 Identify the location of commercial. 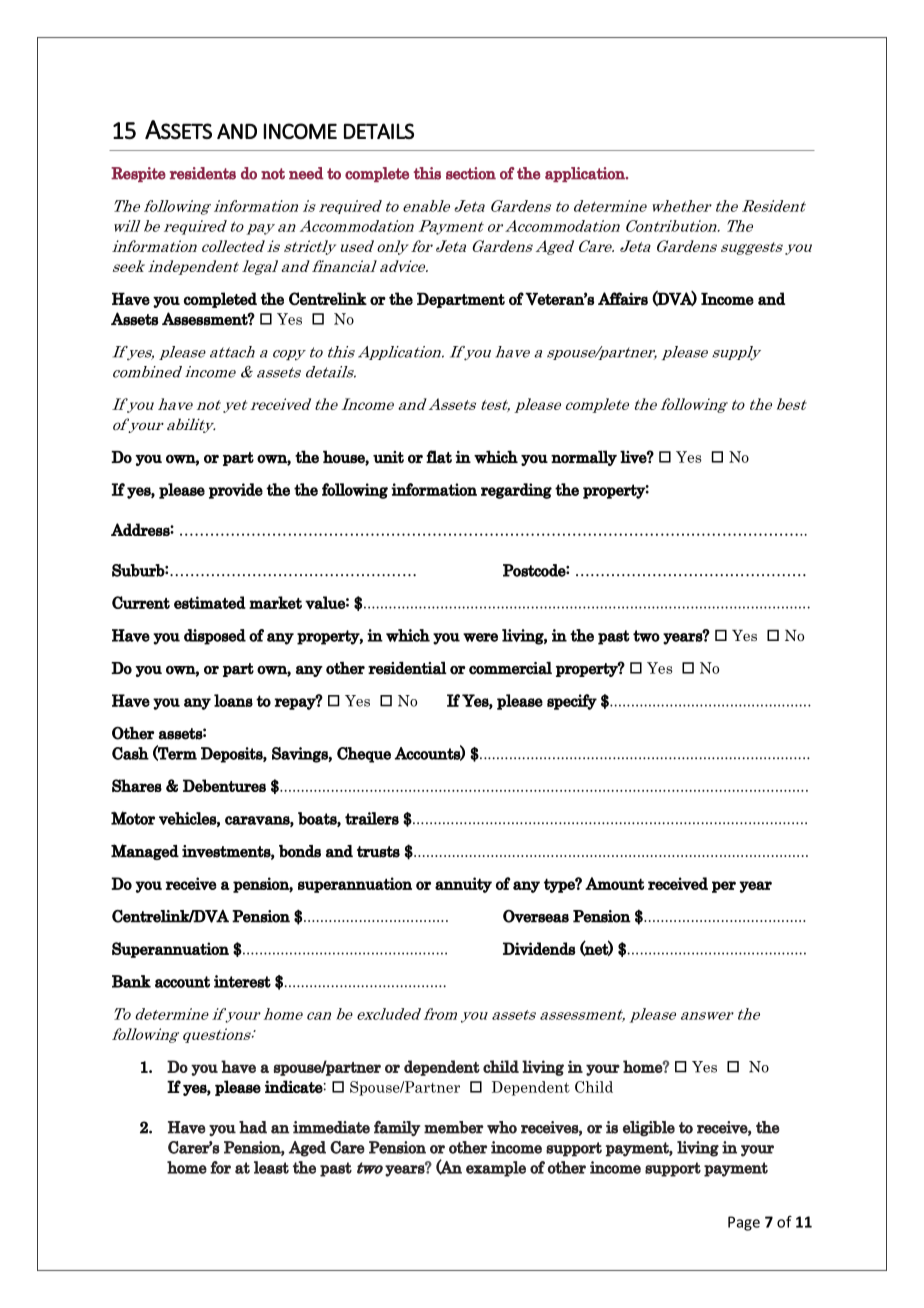
(510, 668).
